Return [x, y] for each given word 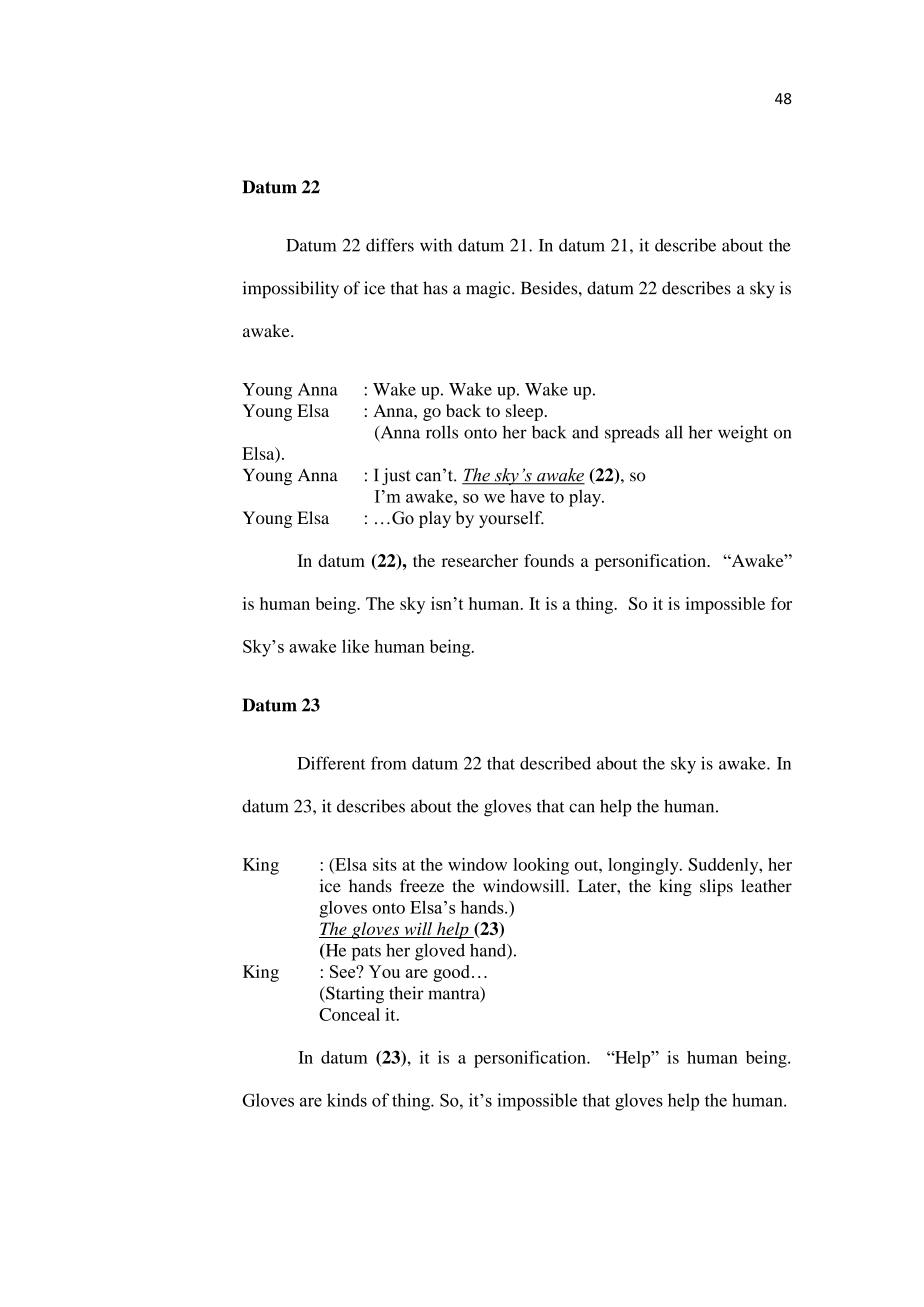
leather [766, 886]
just [396, 476]
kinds [347, 1100]
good [451, 973]
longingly [644, 866]
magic [489, 289]
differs [390, 245]
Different [331, 763]
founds [549, 560]
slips [716, 887]
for [781, 603]
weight [743, 434]
